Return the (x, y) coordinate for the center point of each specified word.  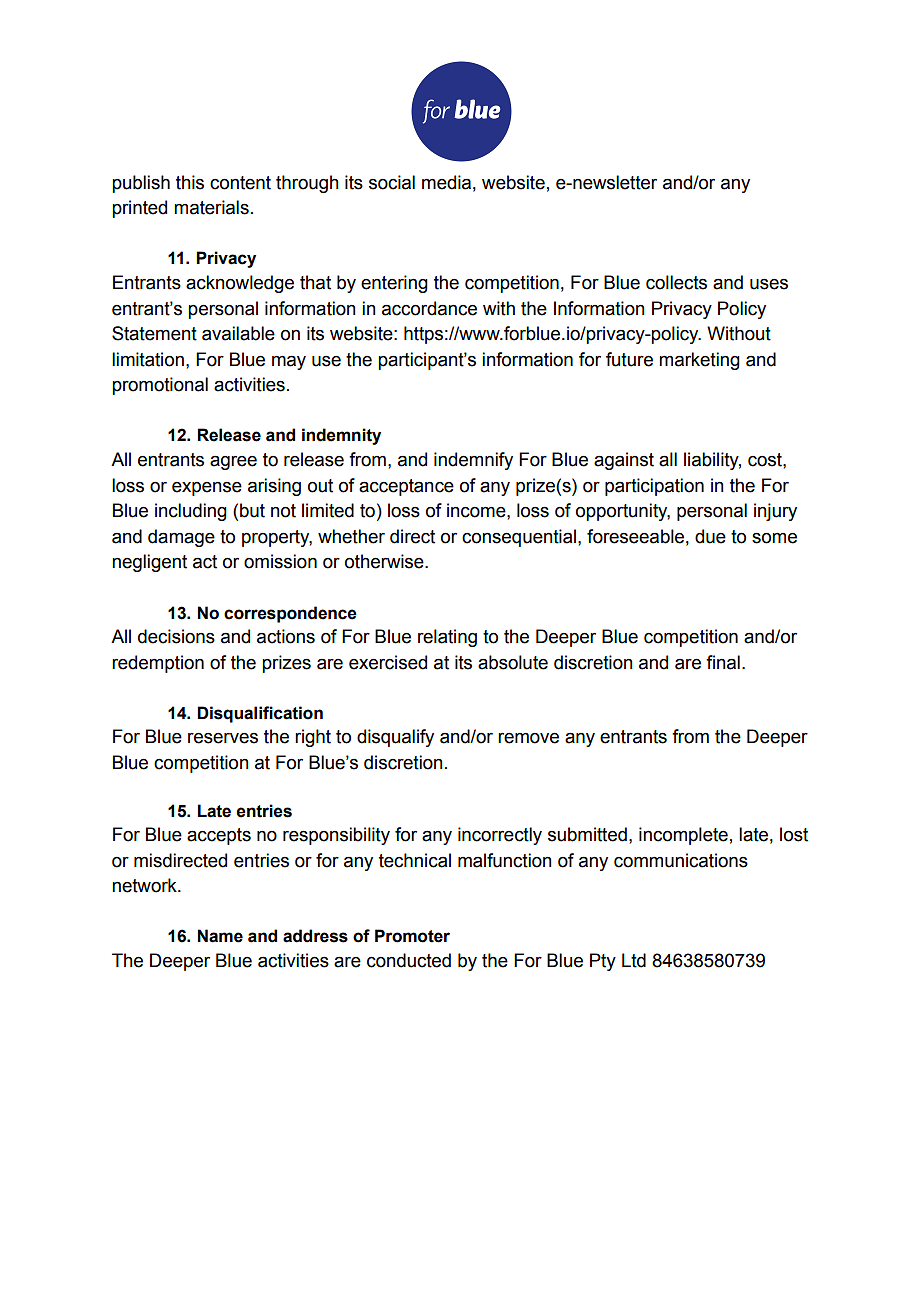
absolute (513, 662)
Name (220, 936)
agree (233, 462)
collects (676, 282)
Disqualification (260, 714)
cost (766, 460)
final (723, 662)
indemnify (473, 461)
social (392, 182)
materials (211, 207)
